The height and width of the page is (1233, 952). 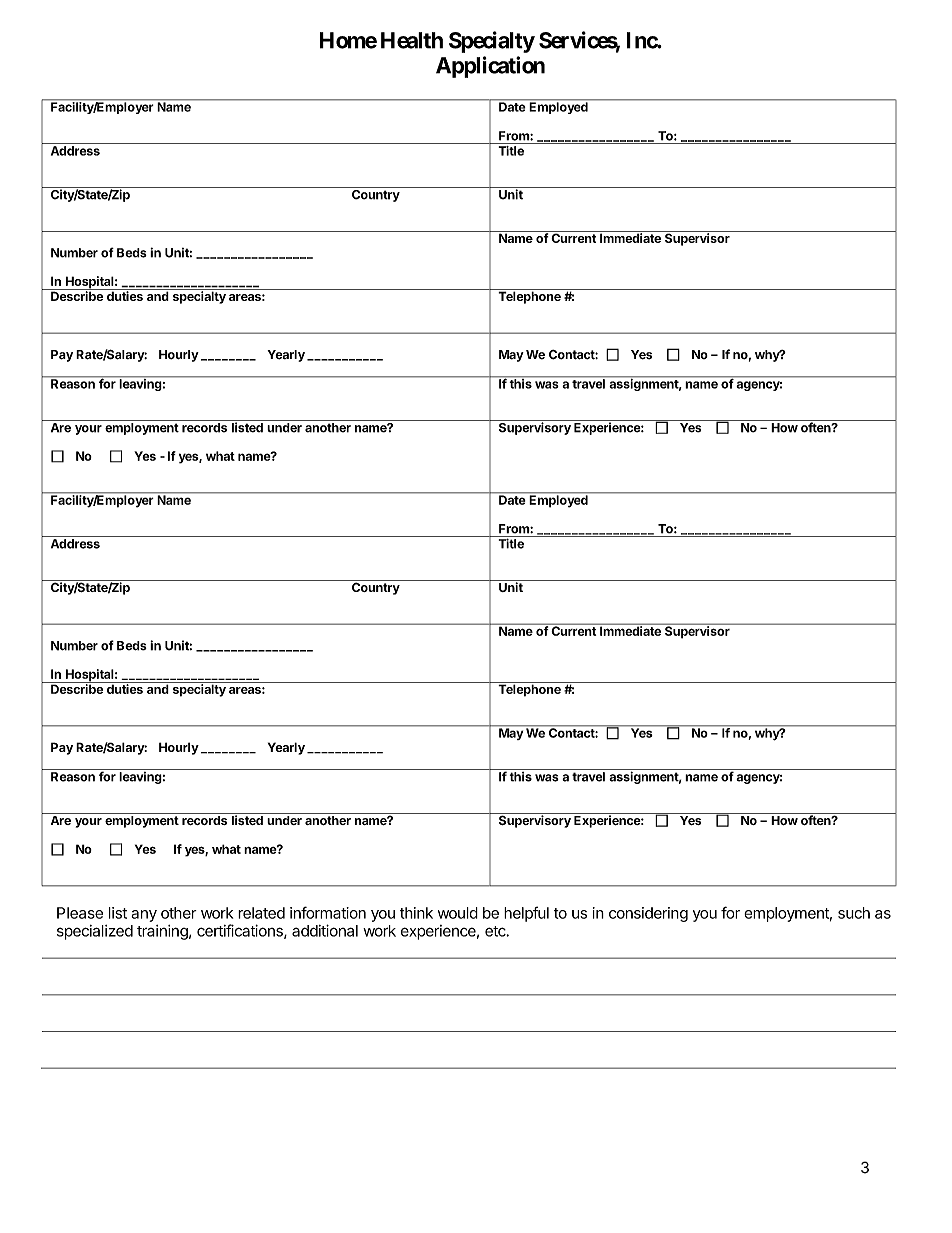 What do you see at coordinates (325, 930) in the page?
I see `additional` at bounding box center [325, 930].
